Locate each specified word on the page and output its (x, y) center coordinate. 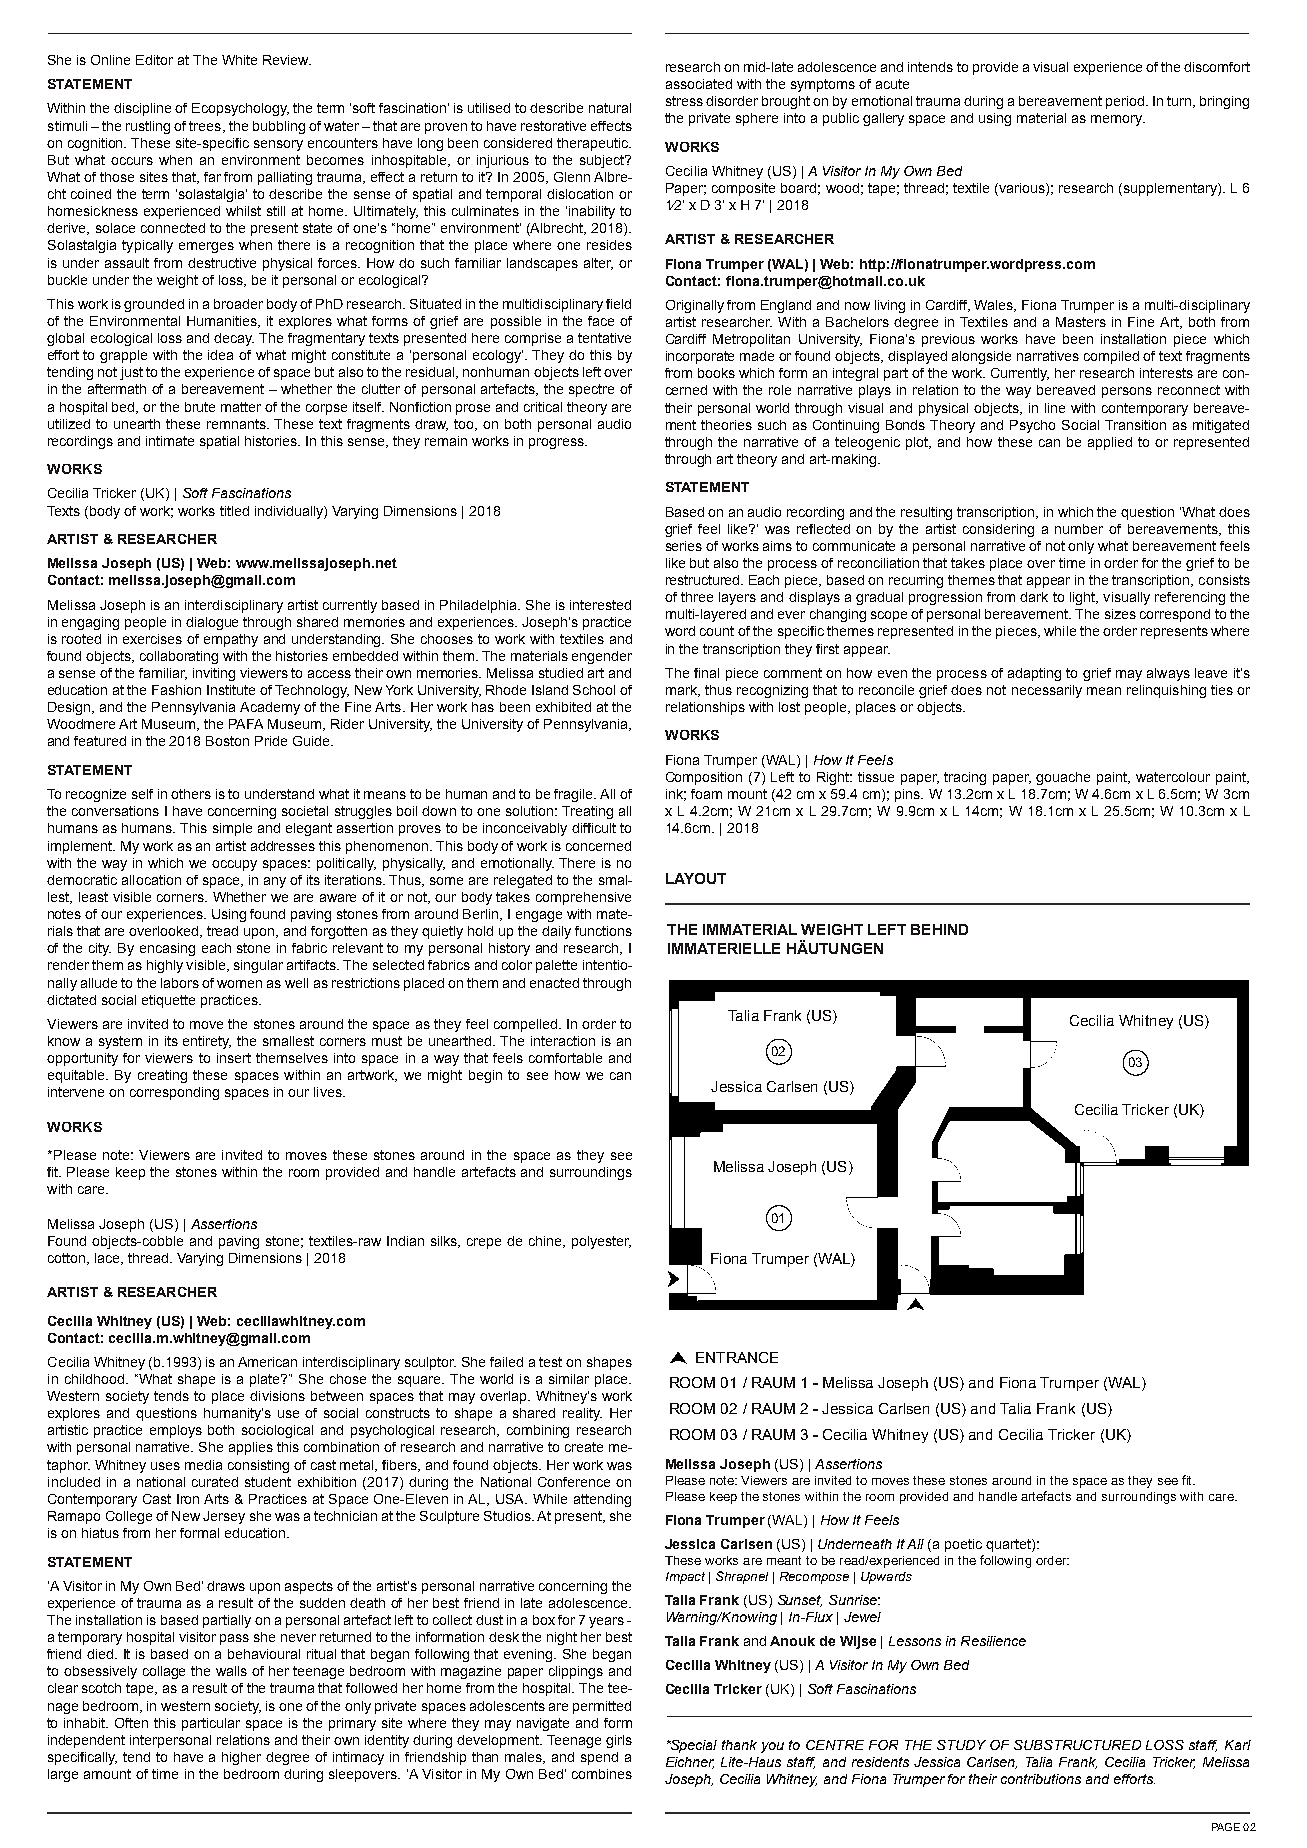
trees (205, 126)
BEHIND (939, 929)
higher (241, 1758)
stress (684, 101)
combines (602, 1774)
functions (603, 931)
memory (1118, 120)
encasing (167, 949)
